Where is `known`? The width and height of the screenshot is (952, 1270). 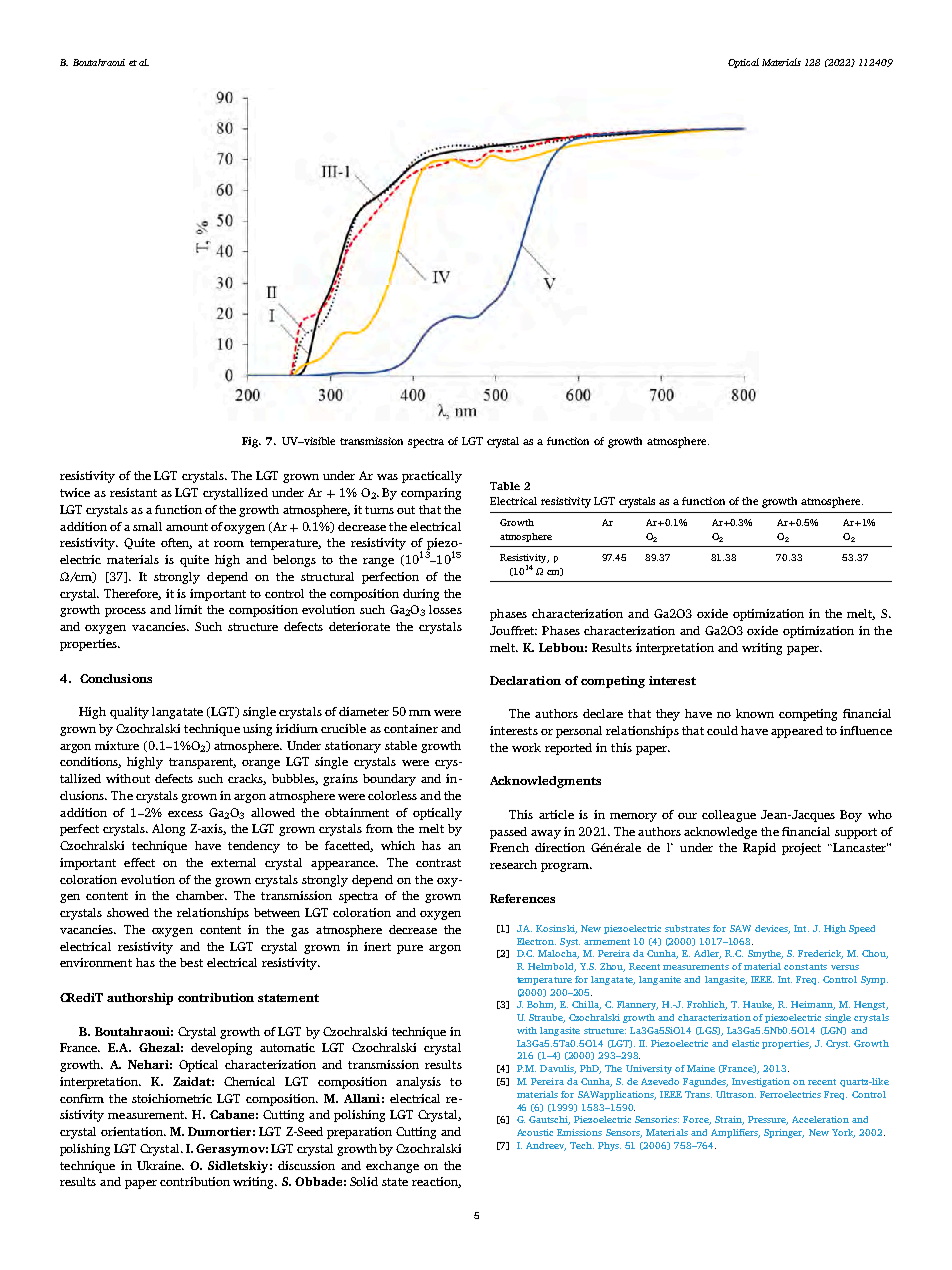 known is located at coordinates (755, 713).
